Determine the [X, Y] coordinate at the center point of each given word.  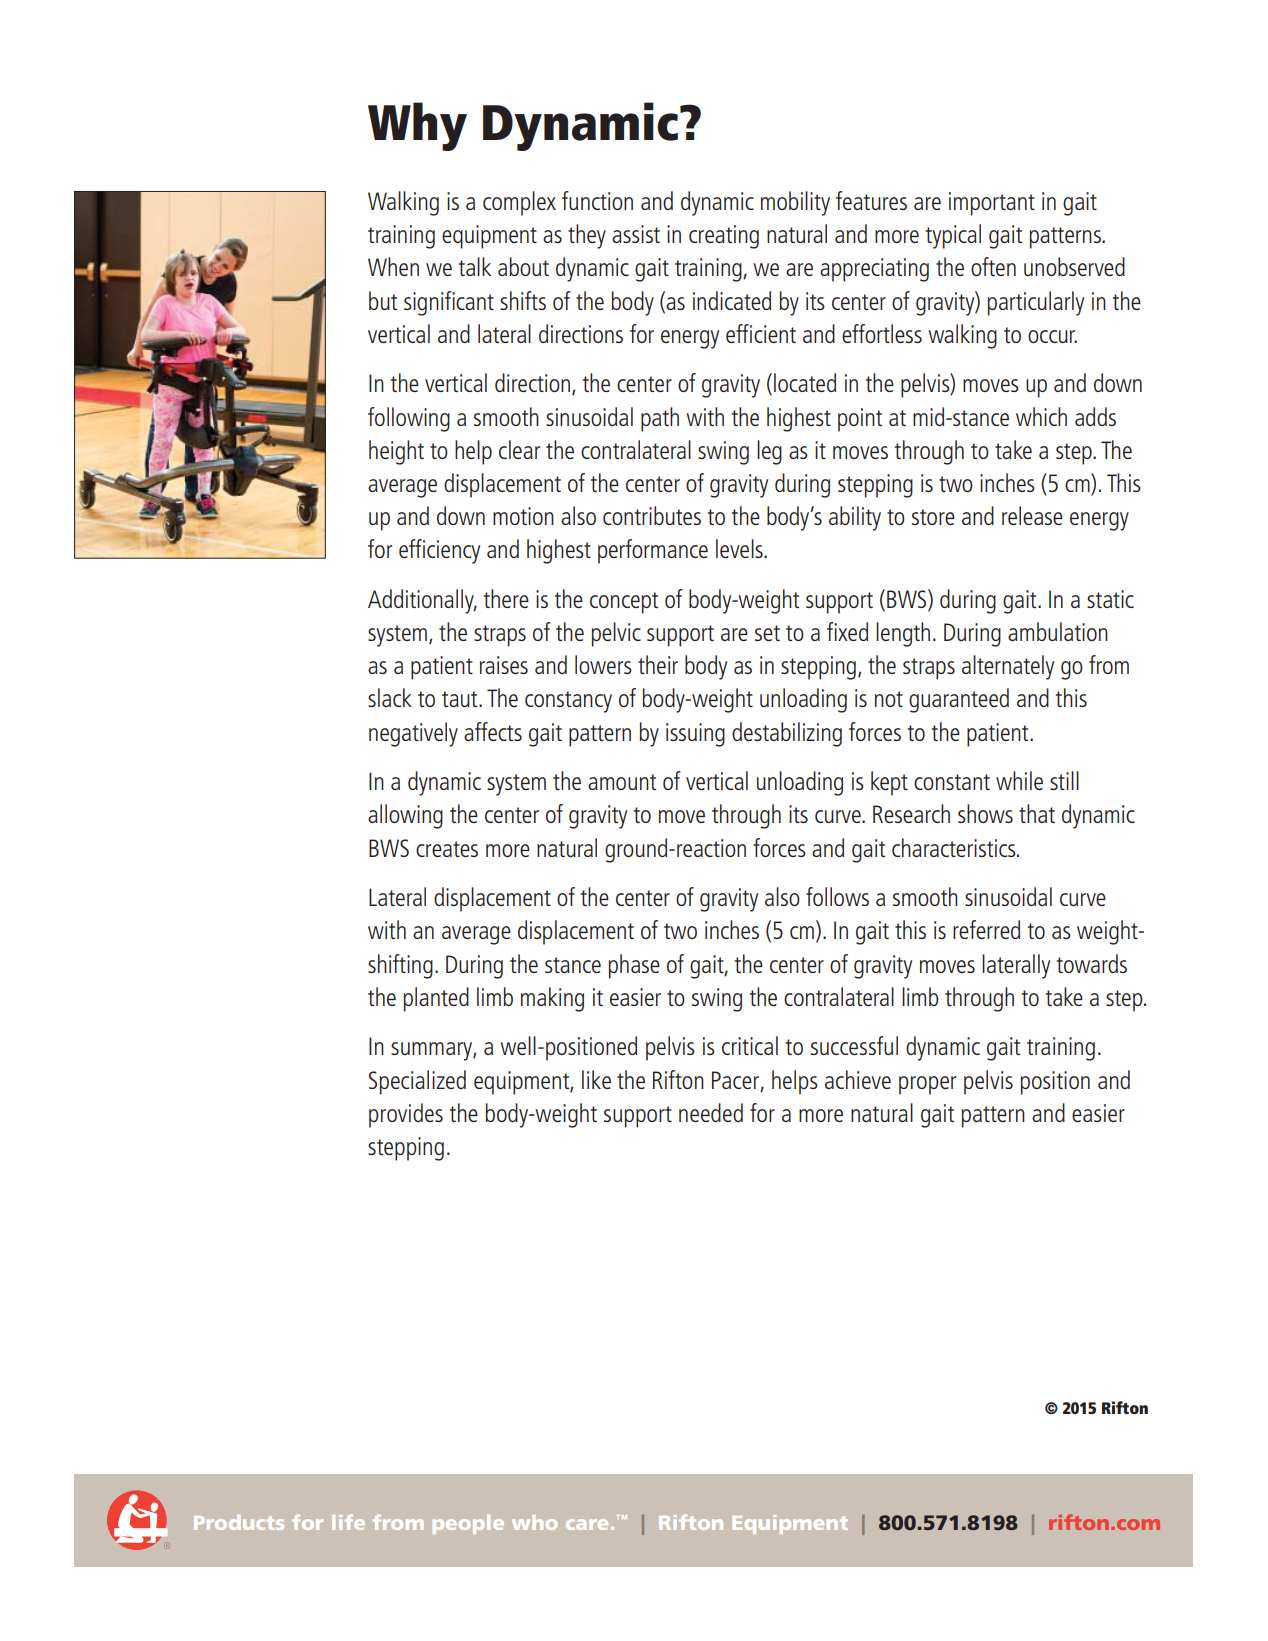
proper [927, 1085]
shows [985, 813]
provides [406, 1115]
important [992, 204]
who [534, 1522]
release [1032, 515]
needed [711, 1112]
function [597, 200]
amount [622, 782]
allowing [405, 816]
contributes [652, 515]
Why [417, 126]
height [396, 452]
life [348, 1522]
